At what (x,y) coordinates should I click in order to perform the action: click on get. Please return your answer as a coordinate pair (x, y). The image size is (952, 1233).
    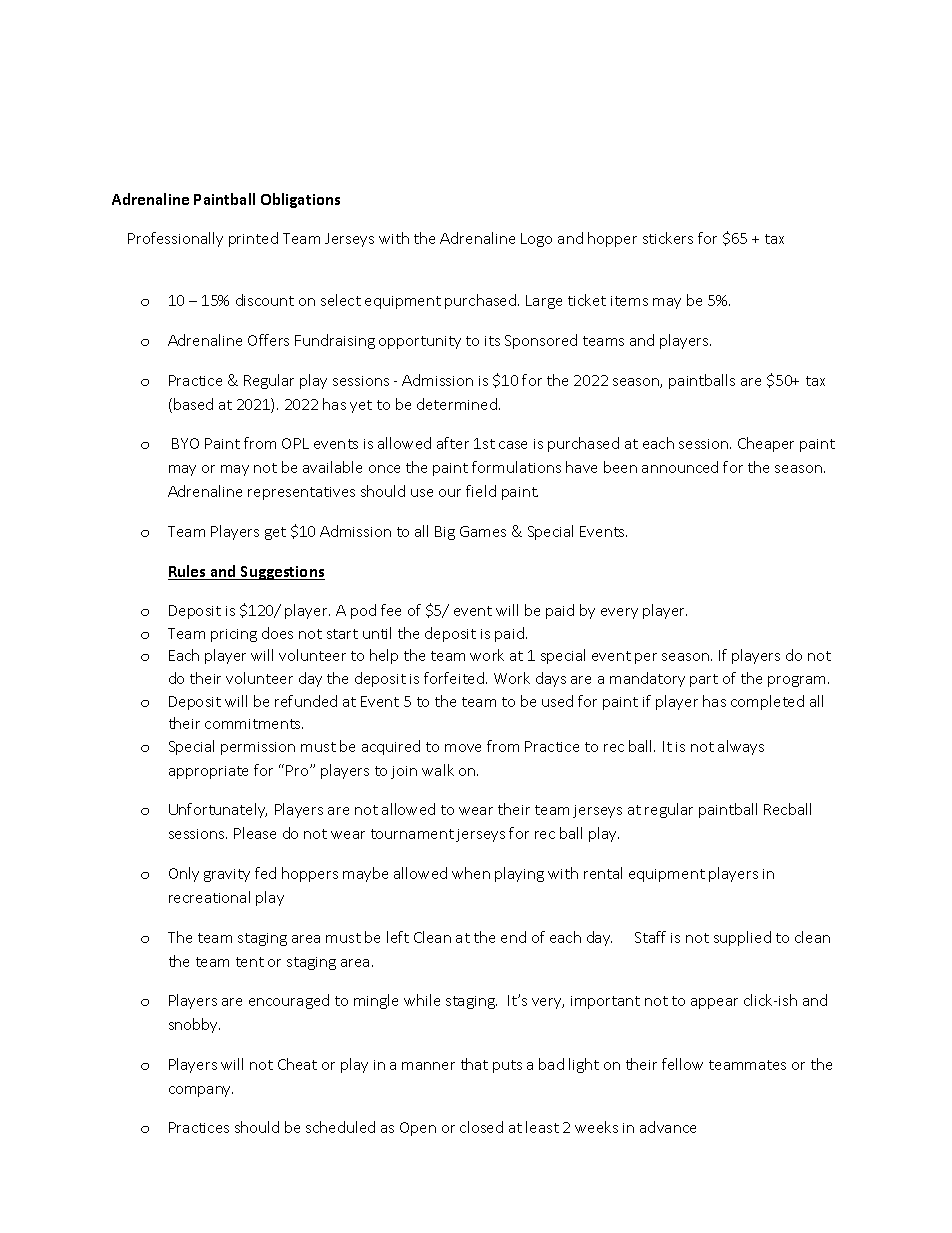
    Looking at the image, I should click on (275, 533).
